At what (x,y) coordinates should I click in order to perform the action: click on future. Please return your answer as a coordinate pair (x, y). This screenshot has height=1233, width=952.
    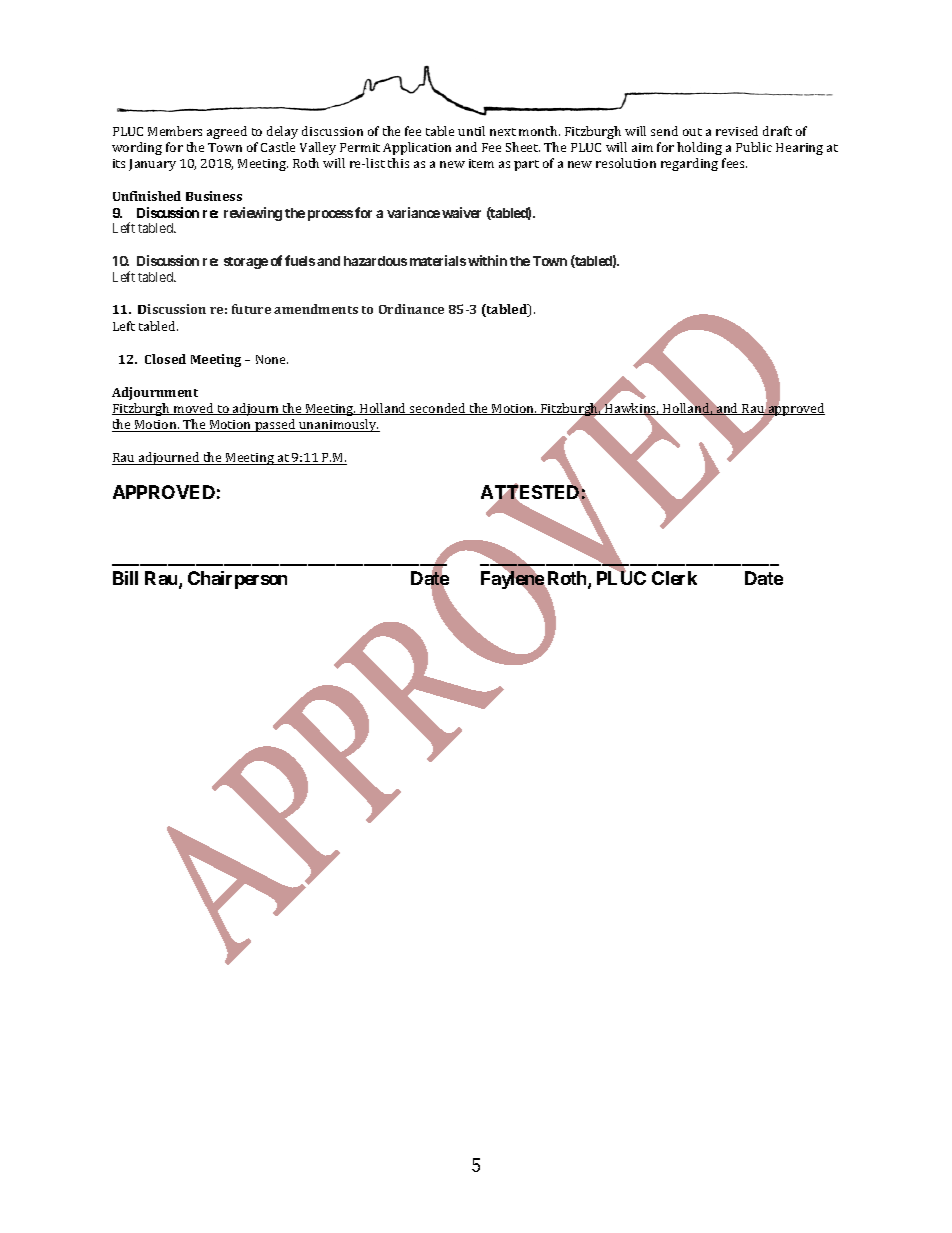
    Looking at the image, I should click on (251, 309).
